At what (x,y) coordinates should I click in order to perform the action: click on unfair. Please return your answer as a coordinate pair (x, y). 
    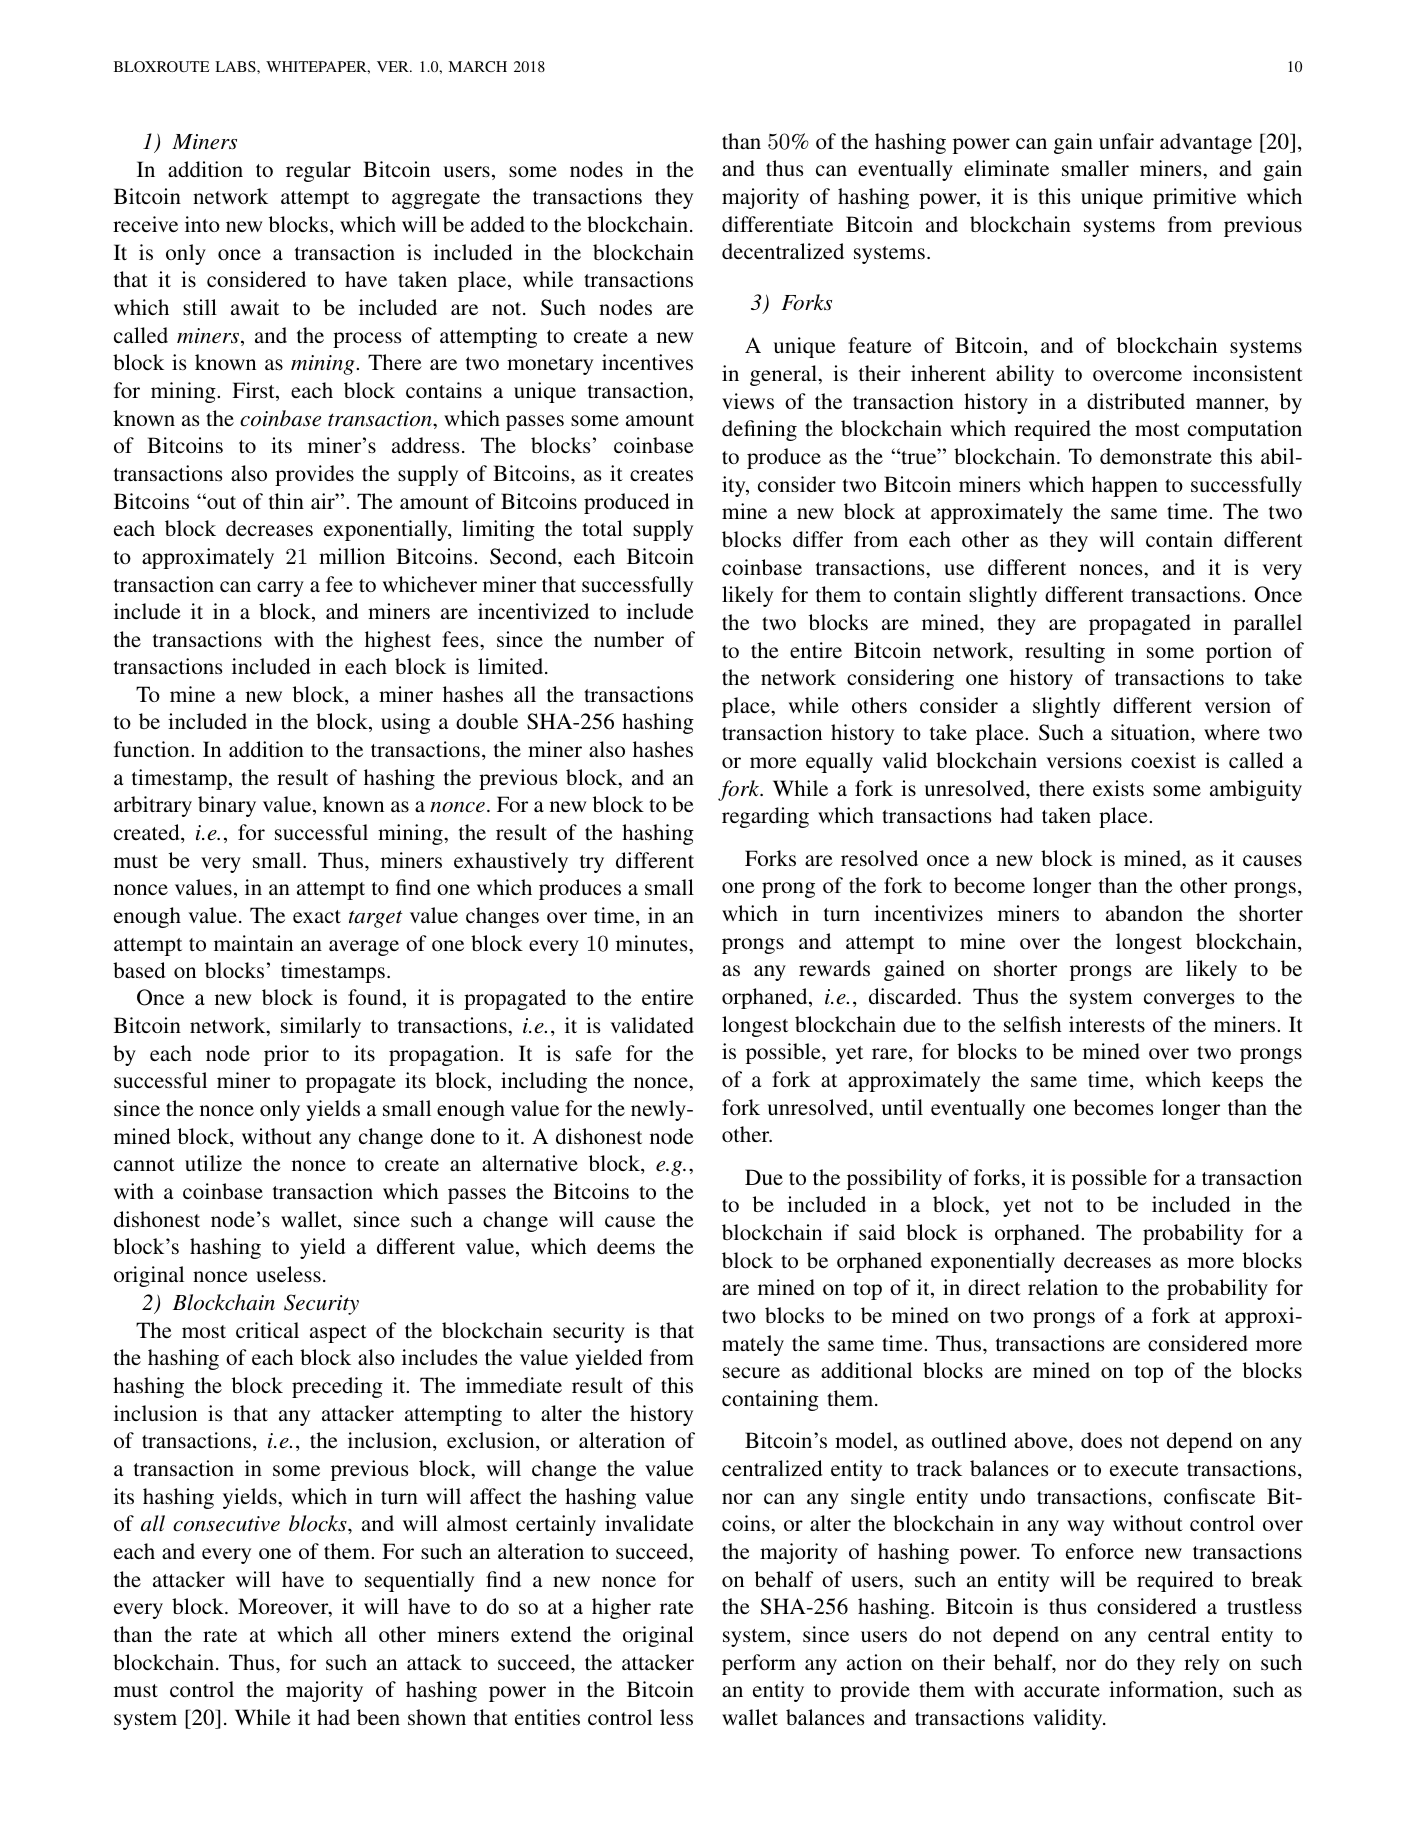
    Looking at the image, I should click on (1126, 141).
